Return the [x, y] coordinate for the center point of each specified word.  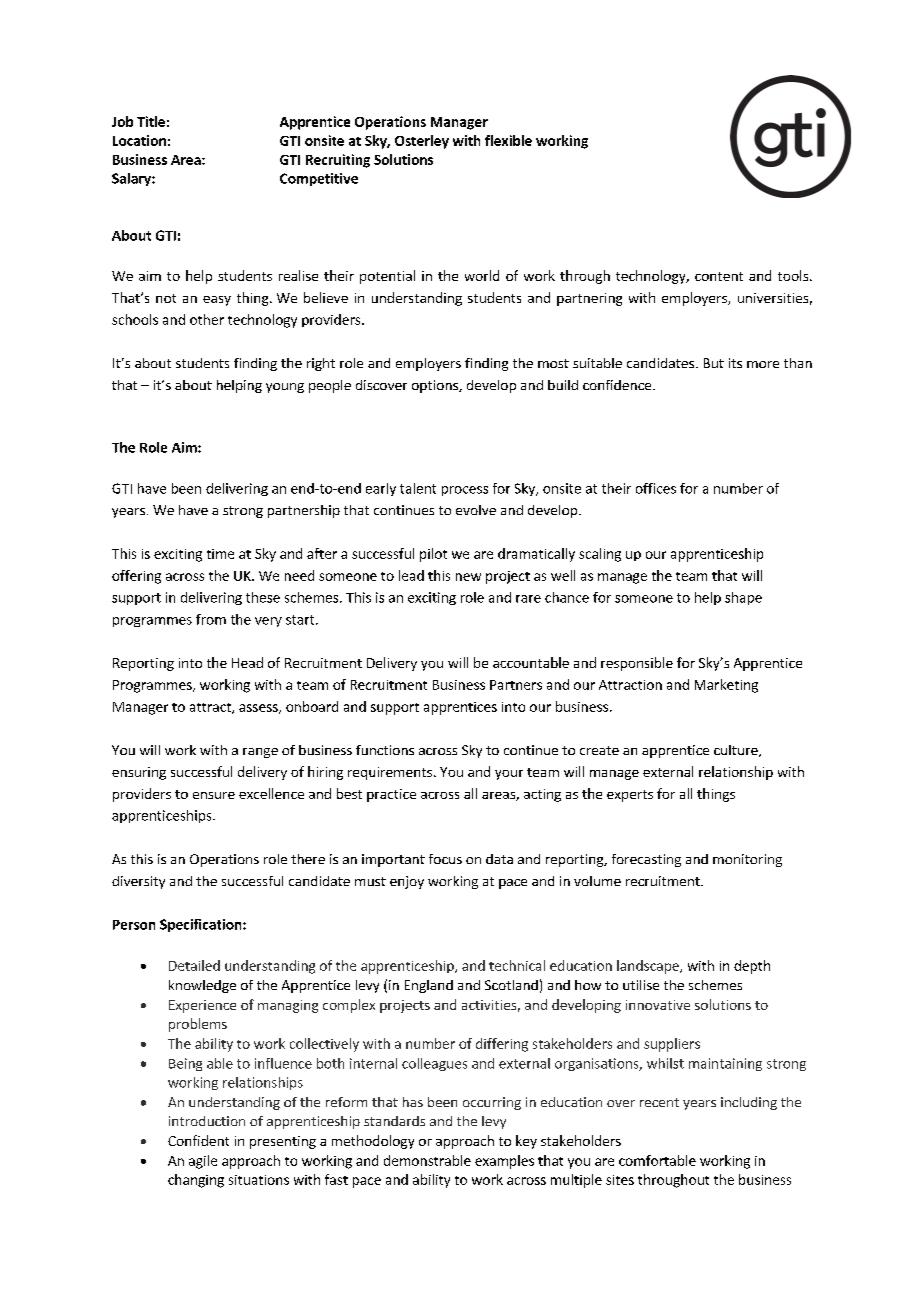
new [468, 577]
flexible [508, 140]
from [211, 619]
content [719, 276]
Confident [198, 1140]
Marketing [726, 686]
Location [139, 140]
